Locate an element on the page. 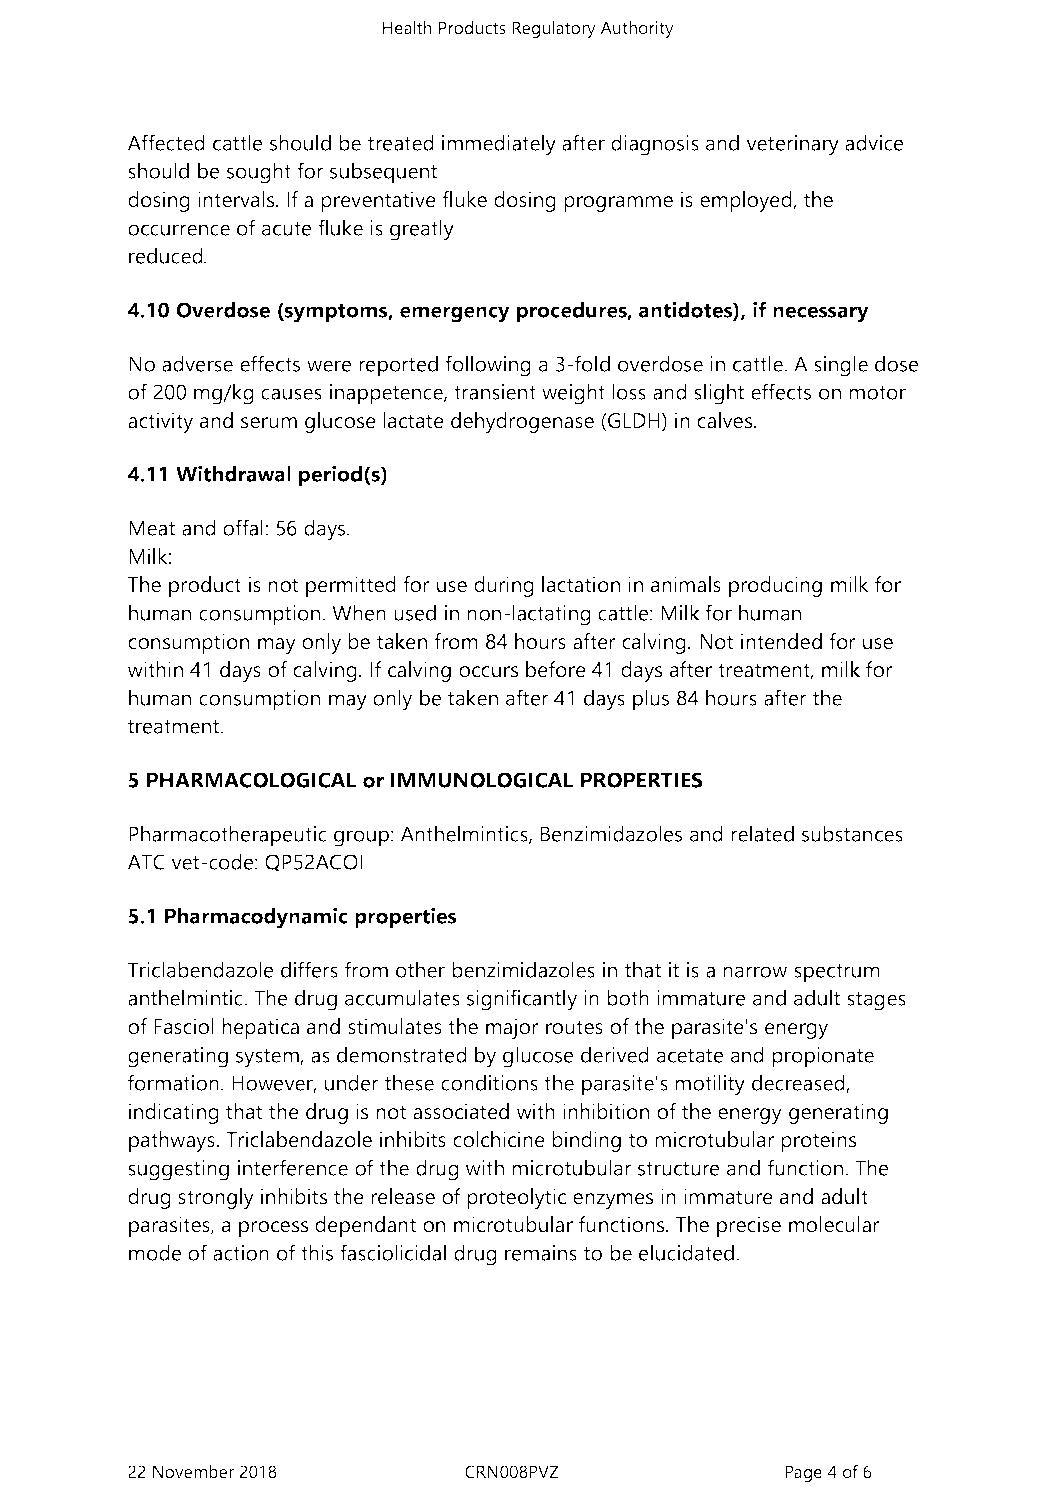 The width and height of the document is (1056, 1493). during is located at coordinates (504, 586).
